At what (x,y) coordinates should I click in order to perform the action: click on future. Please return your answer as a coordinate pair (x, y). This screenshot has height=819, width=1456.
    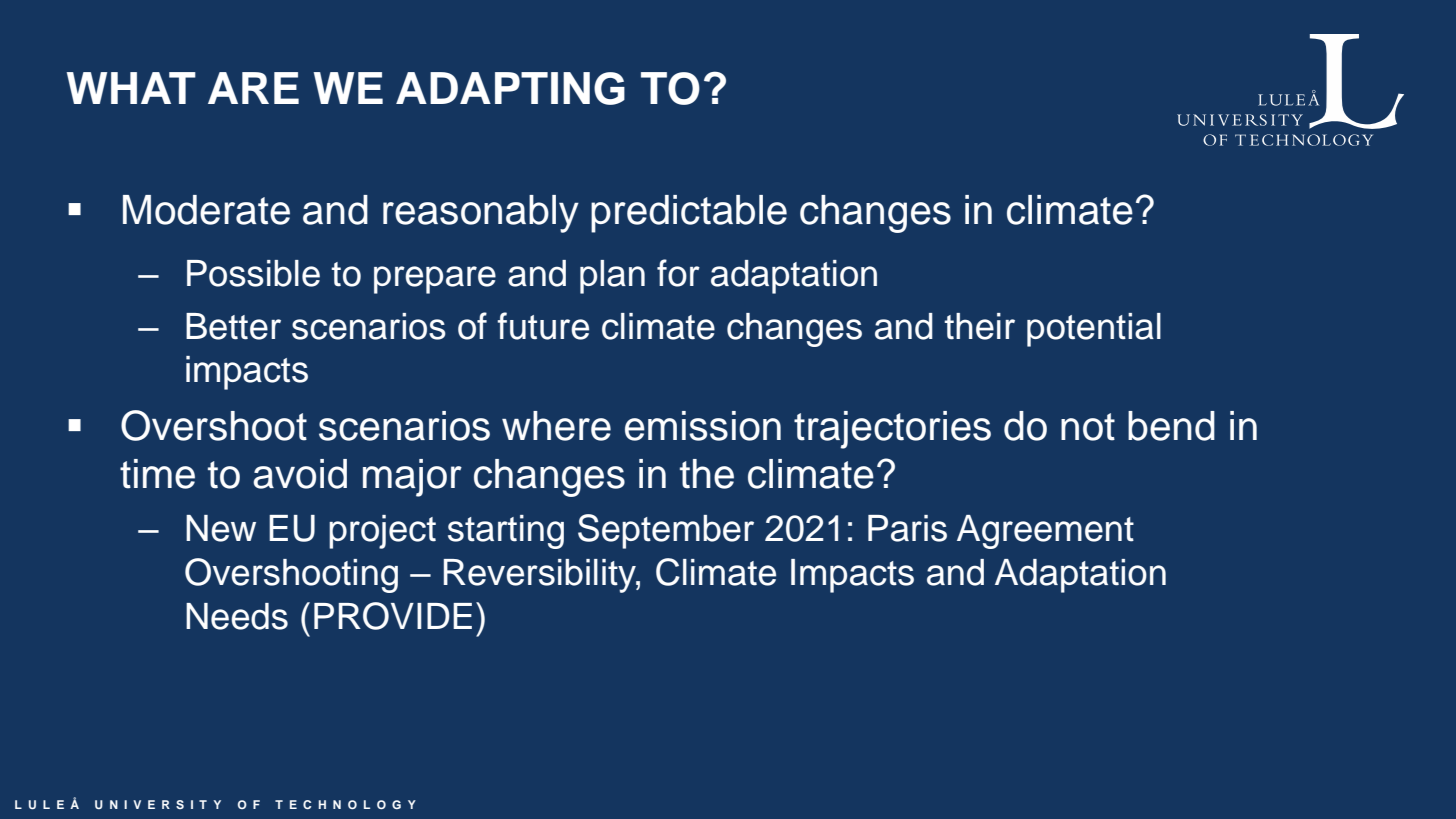
    Looking at the image, I should click on (543, 326).
